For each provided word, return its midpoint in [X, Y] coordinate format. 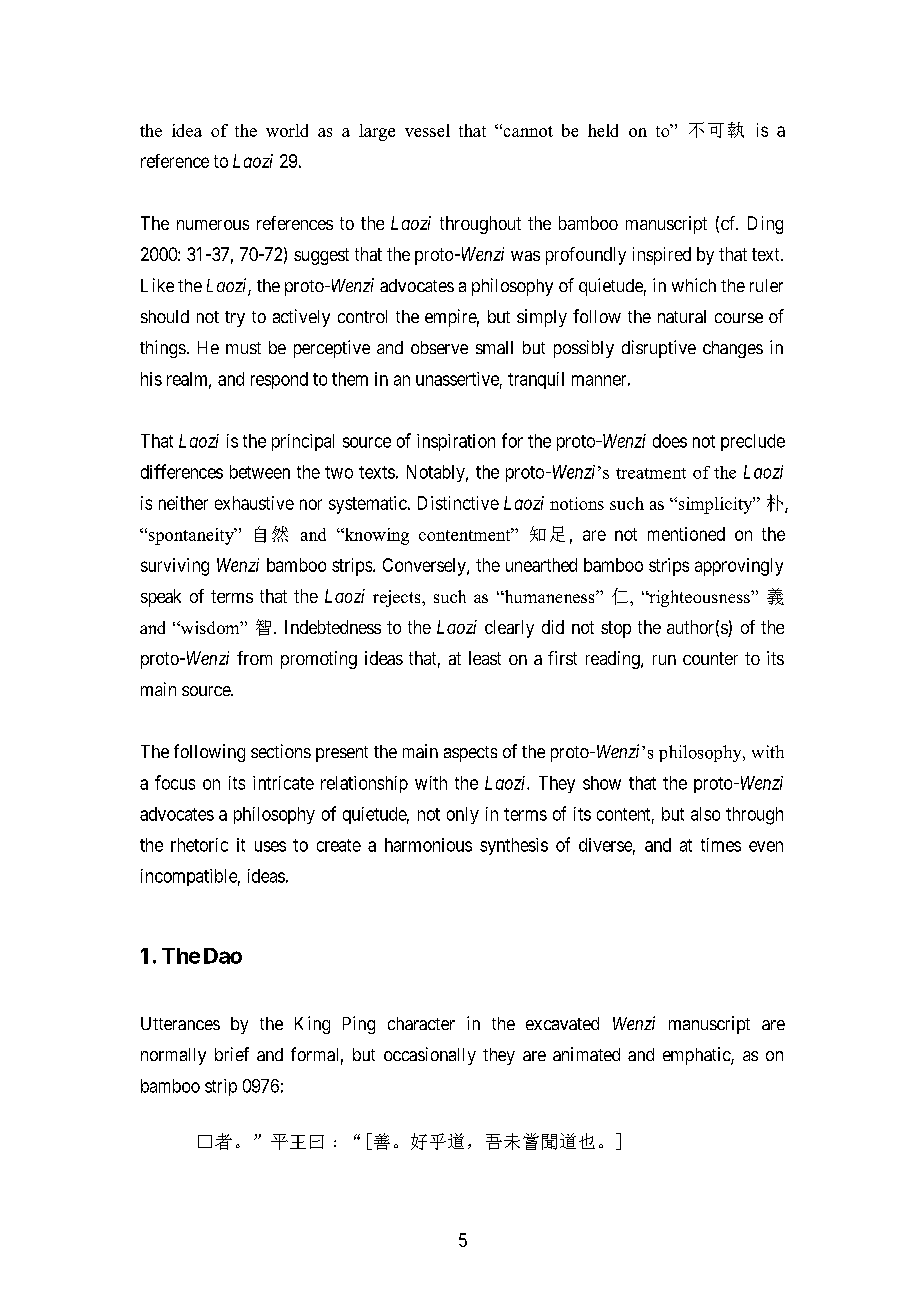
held [603, 130]
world [287, 130]
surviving [175, 567]
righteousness [699, 598]
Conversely [425, 567]
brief [232, 1054]
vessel [427, 130]
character [421, 1023]
